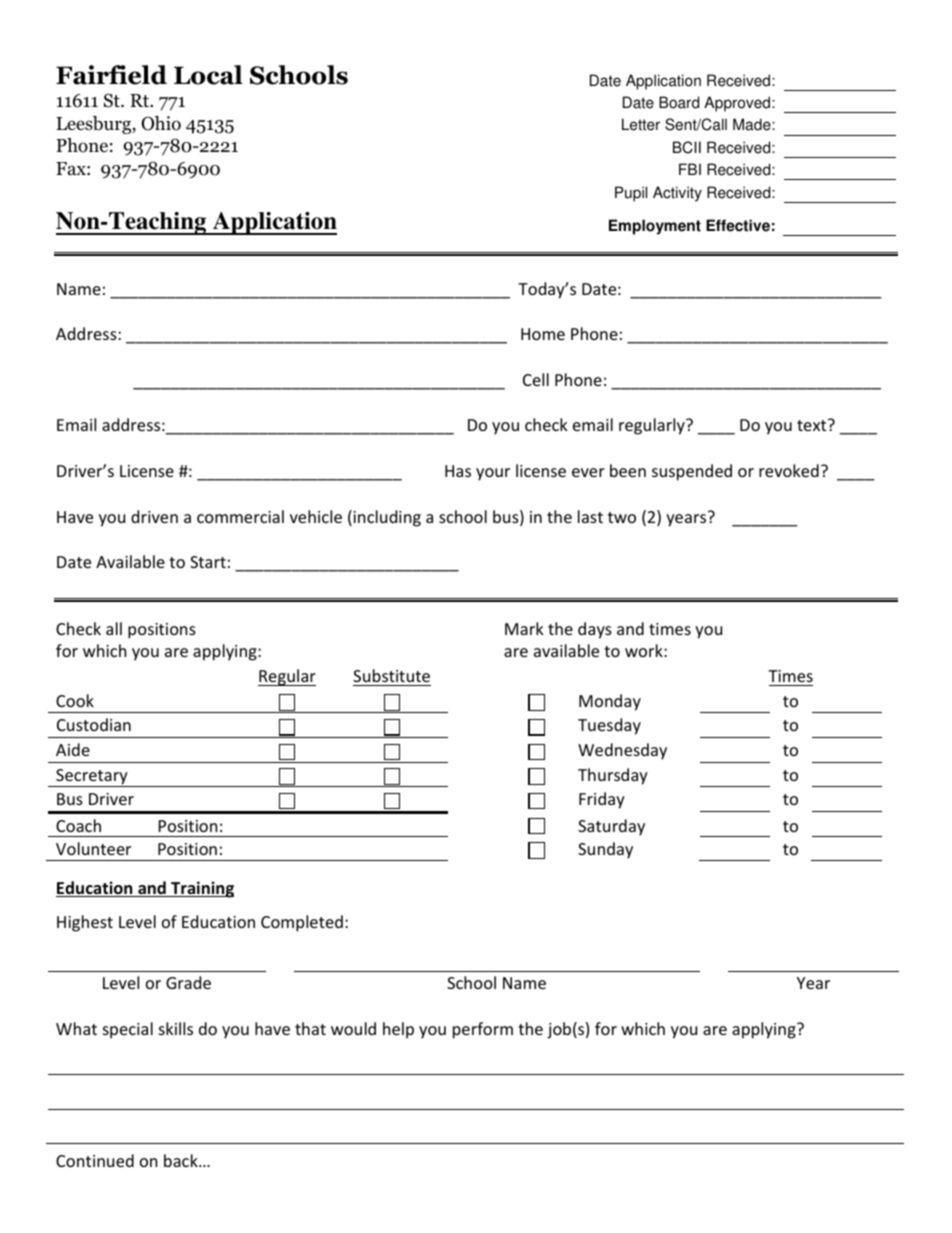  Describe the element at coordinates (208, 562) in the image. I see `Start` at that location.
